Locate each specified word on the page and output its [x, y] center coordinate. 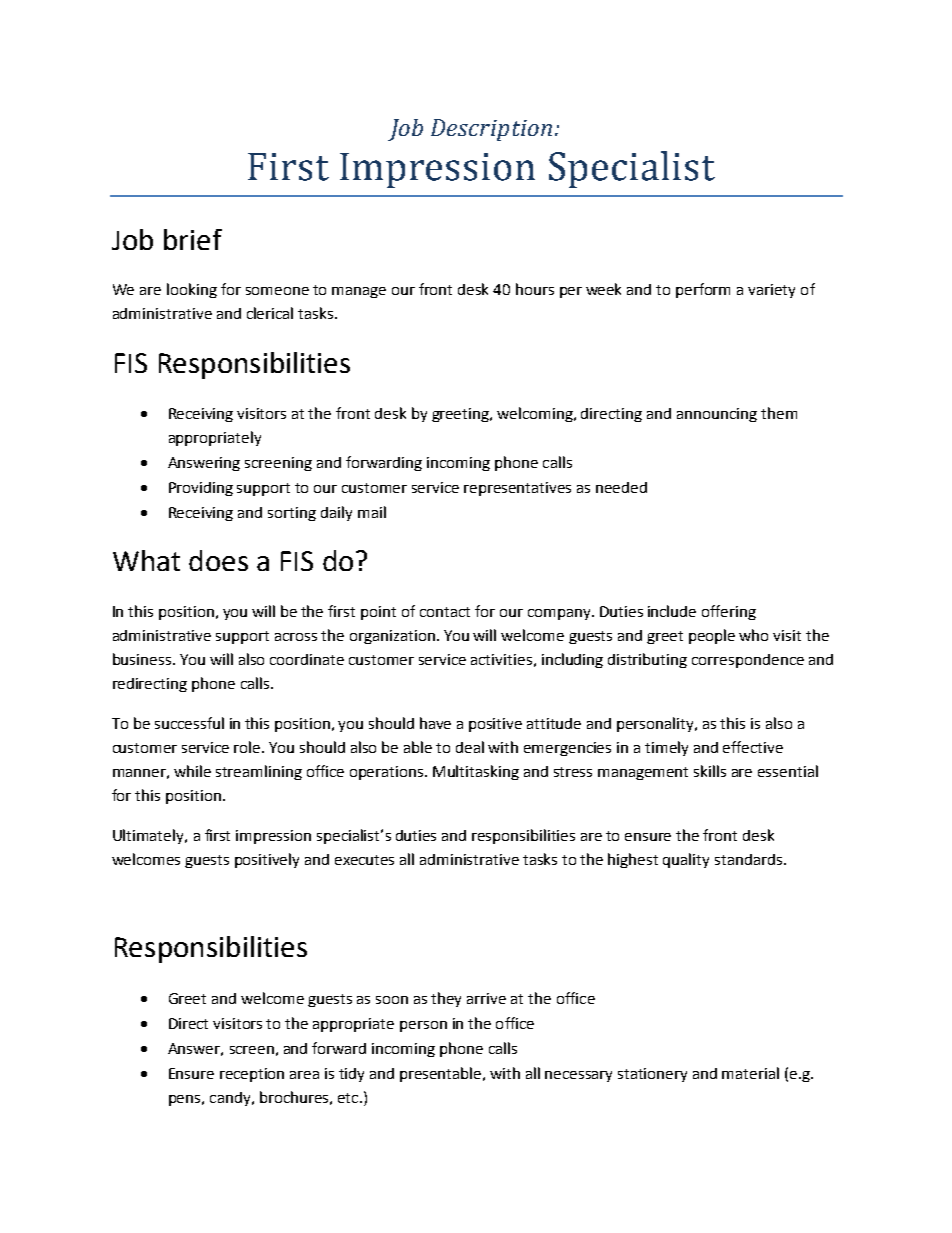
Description [491, 130]
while [192, 771]
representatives [517, 489]
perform [703, 290]
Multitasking [476, 772]
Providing [201, 489]
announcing [717, 415]
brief [193, 239]
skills [710, 771]
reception [252, 1075]
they [446, 999]
